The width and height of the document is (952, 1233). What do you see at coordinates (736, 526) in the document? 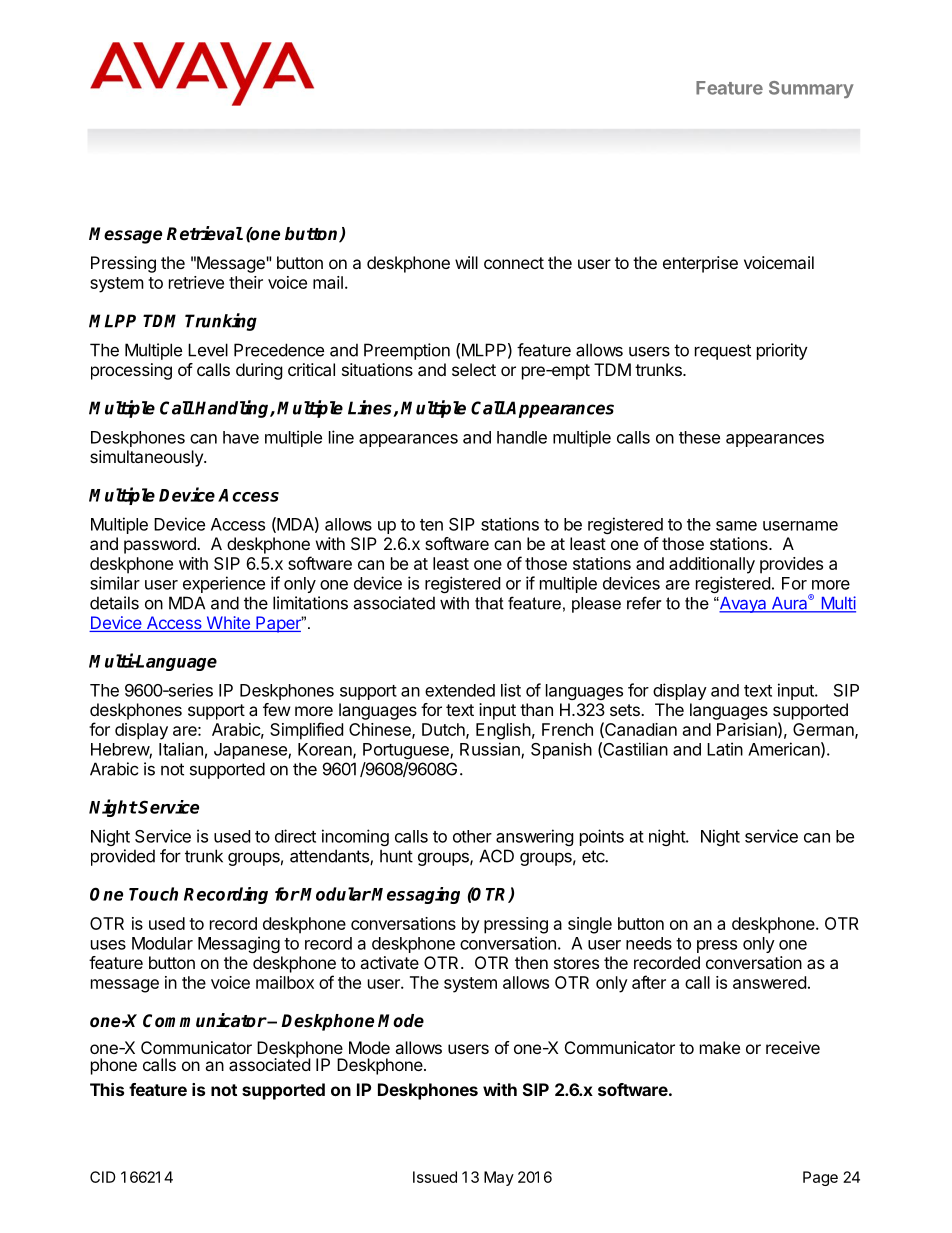
I see `same` at bounding box center [736, 526].
